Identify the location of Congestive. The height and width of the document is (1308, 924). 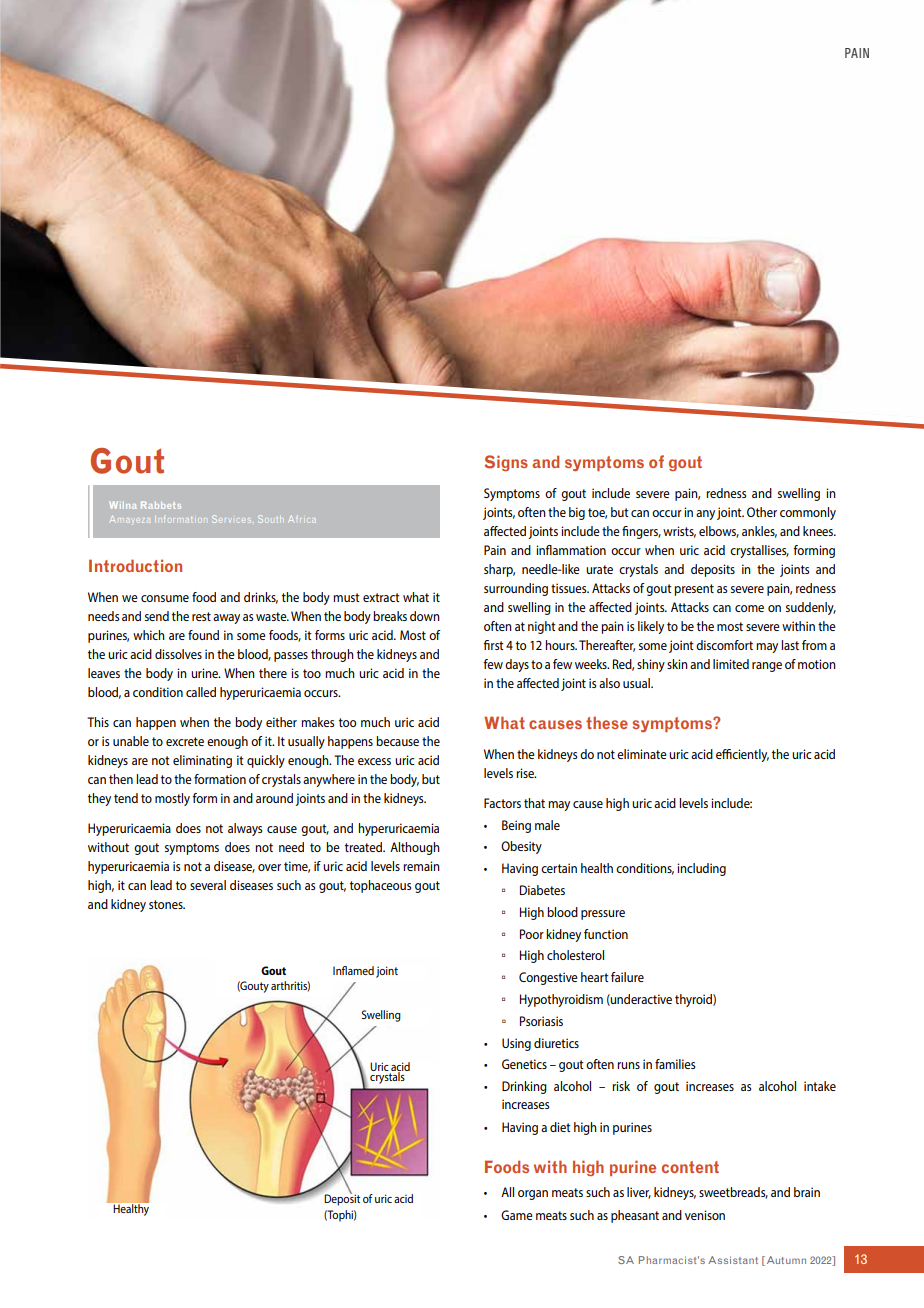
(548, 978).
